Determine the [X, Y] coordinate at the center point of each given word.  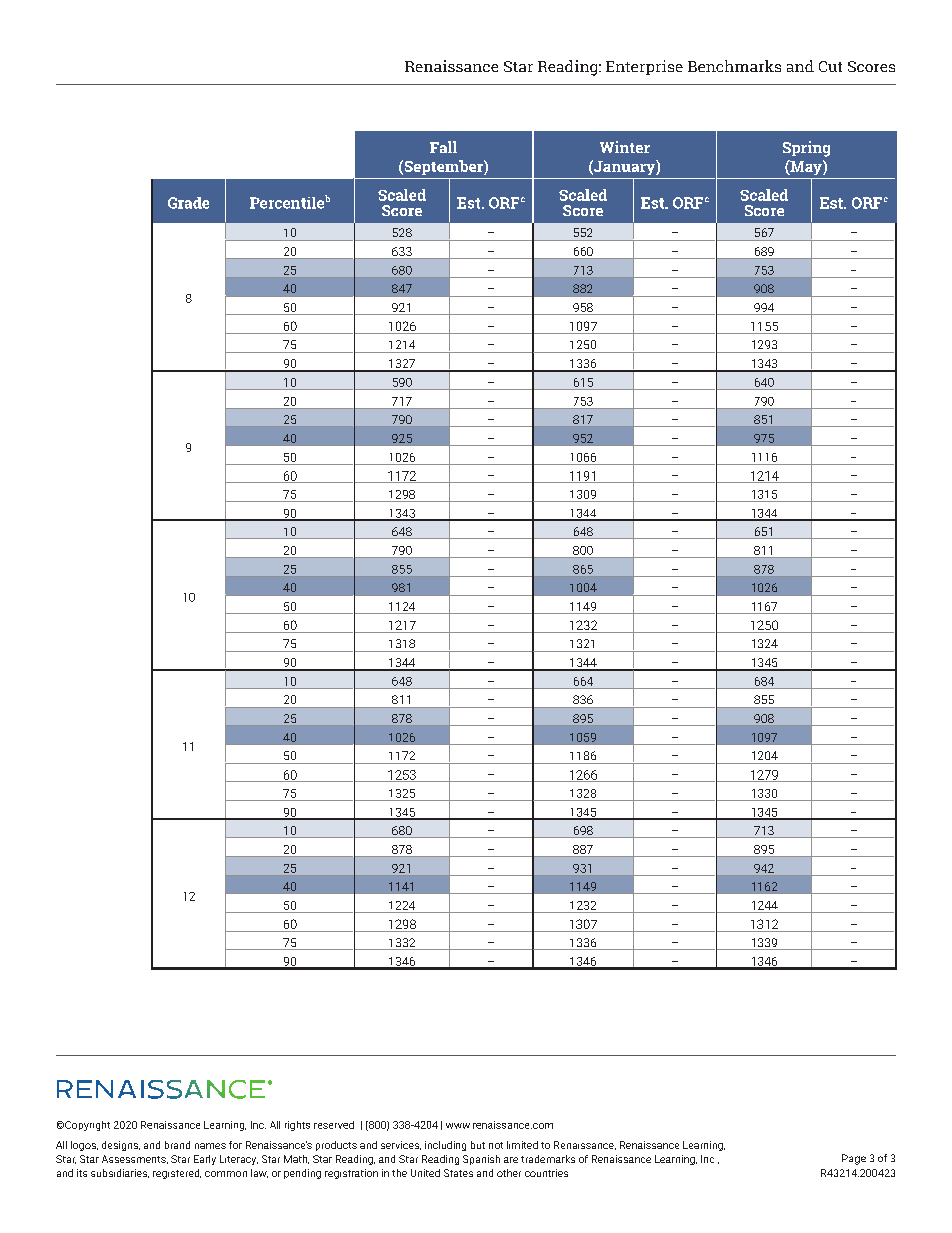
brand [177, 1145]
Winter [625, 147]
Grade [188, 203]
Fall [443, 147]
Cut [830, 66]
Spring [806, 149]
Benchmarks [734, 66]
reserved [334, 1125]
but [478, 1145]
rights [297, 1126]
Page [854, 1159]
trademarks [548, 1159]
